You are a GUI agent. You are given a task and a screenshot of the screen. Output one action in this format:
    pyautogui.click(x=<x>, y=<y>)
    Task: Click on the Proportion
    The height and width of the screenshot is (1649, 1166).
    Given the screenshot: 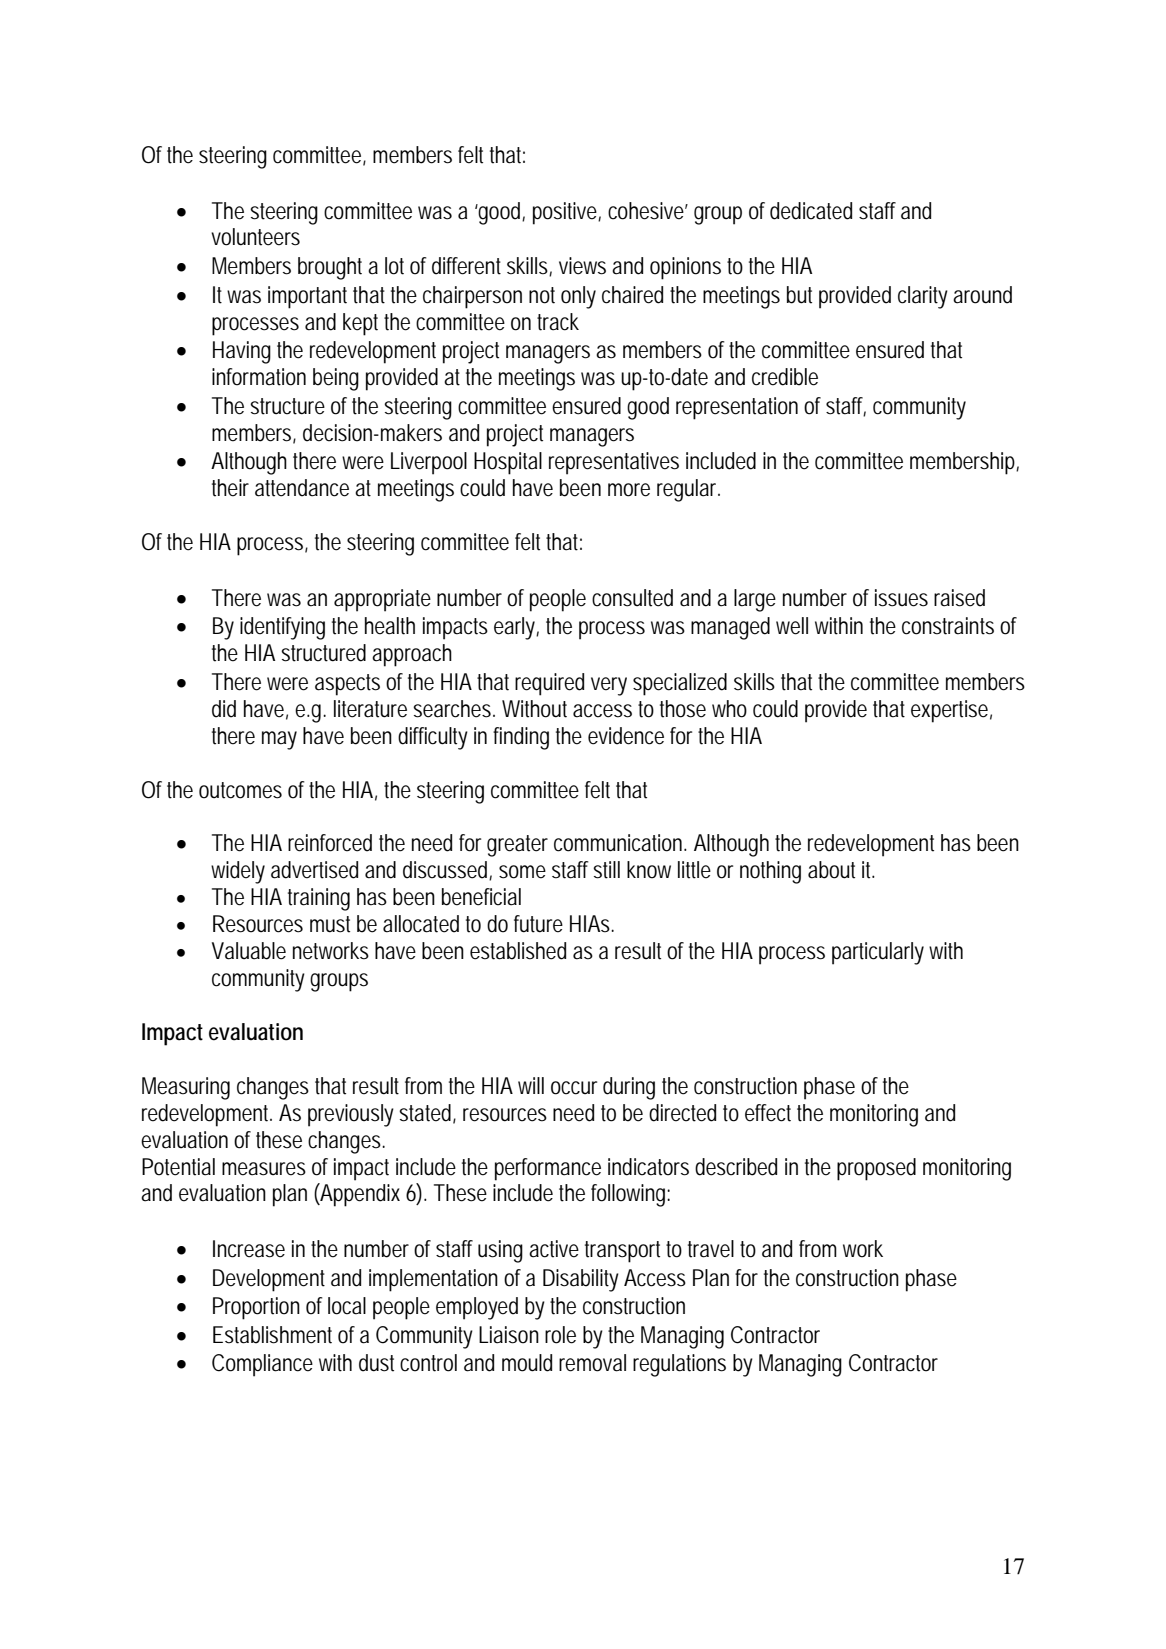 What is the action you would take?
    pyautogui.click(x=256, y=1308)
